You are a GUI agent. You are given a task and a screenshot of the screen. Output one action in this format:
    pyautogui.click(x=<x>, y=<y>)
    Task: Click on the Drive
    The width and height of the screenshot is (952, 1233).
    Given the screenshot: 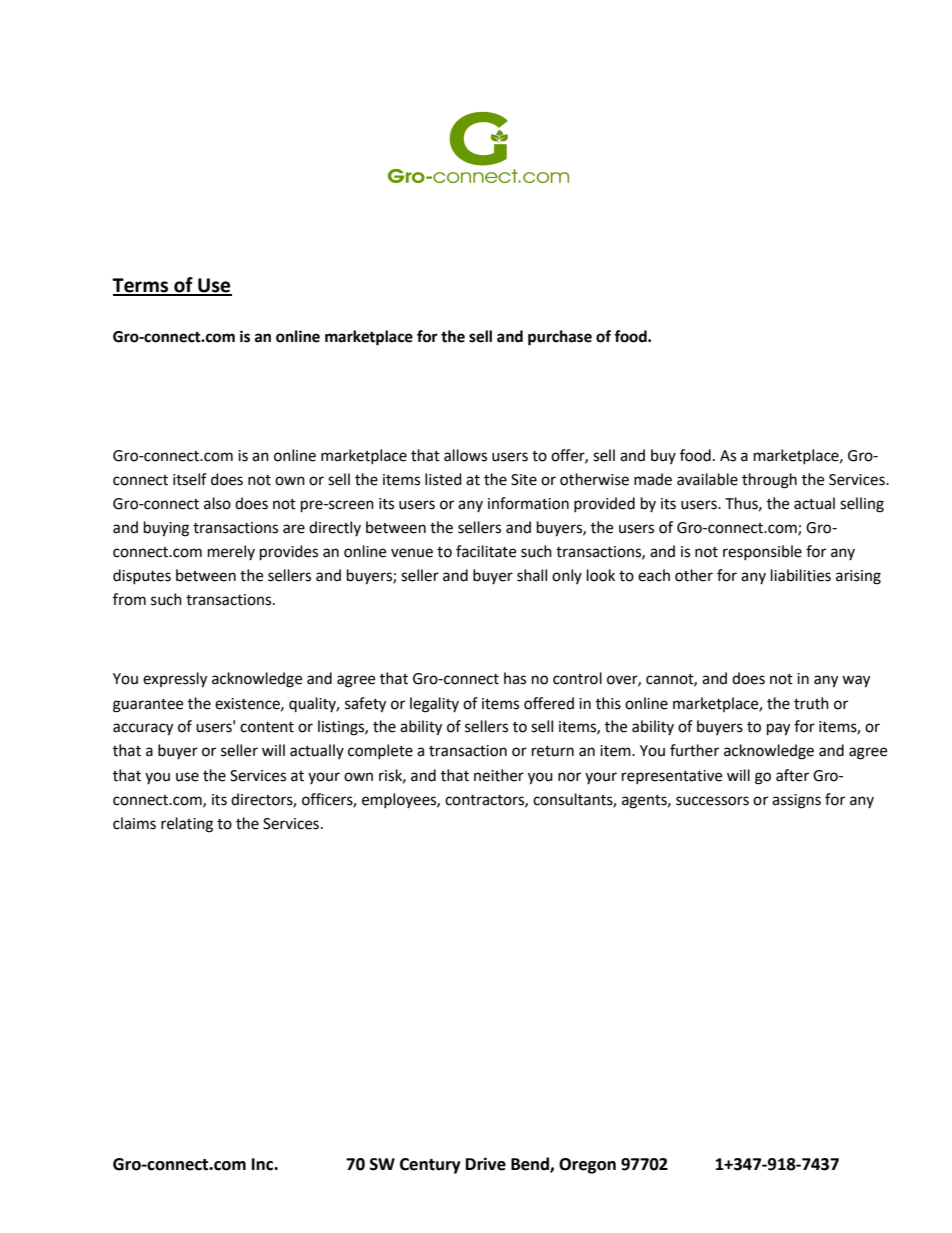 What is the action you would take?
    pyautogui.click(x=486, y=1164)
